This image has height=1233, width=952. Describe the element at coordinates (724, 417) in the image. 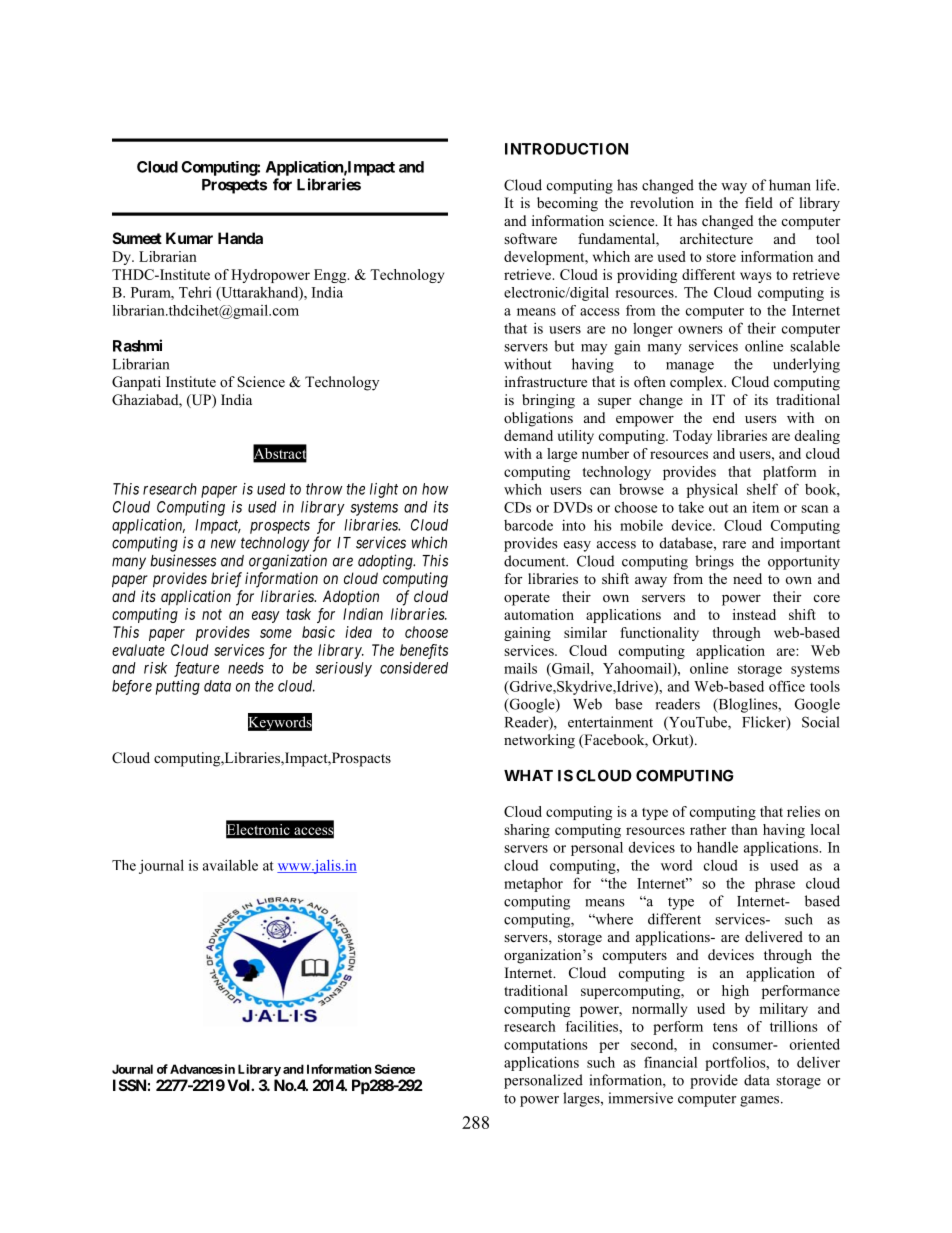

I see `end` at that location.
